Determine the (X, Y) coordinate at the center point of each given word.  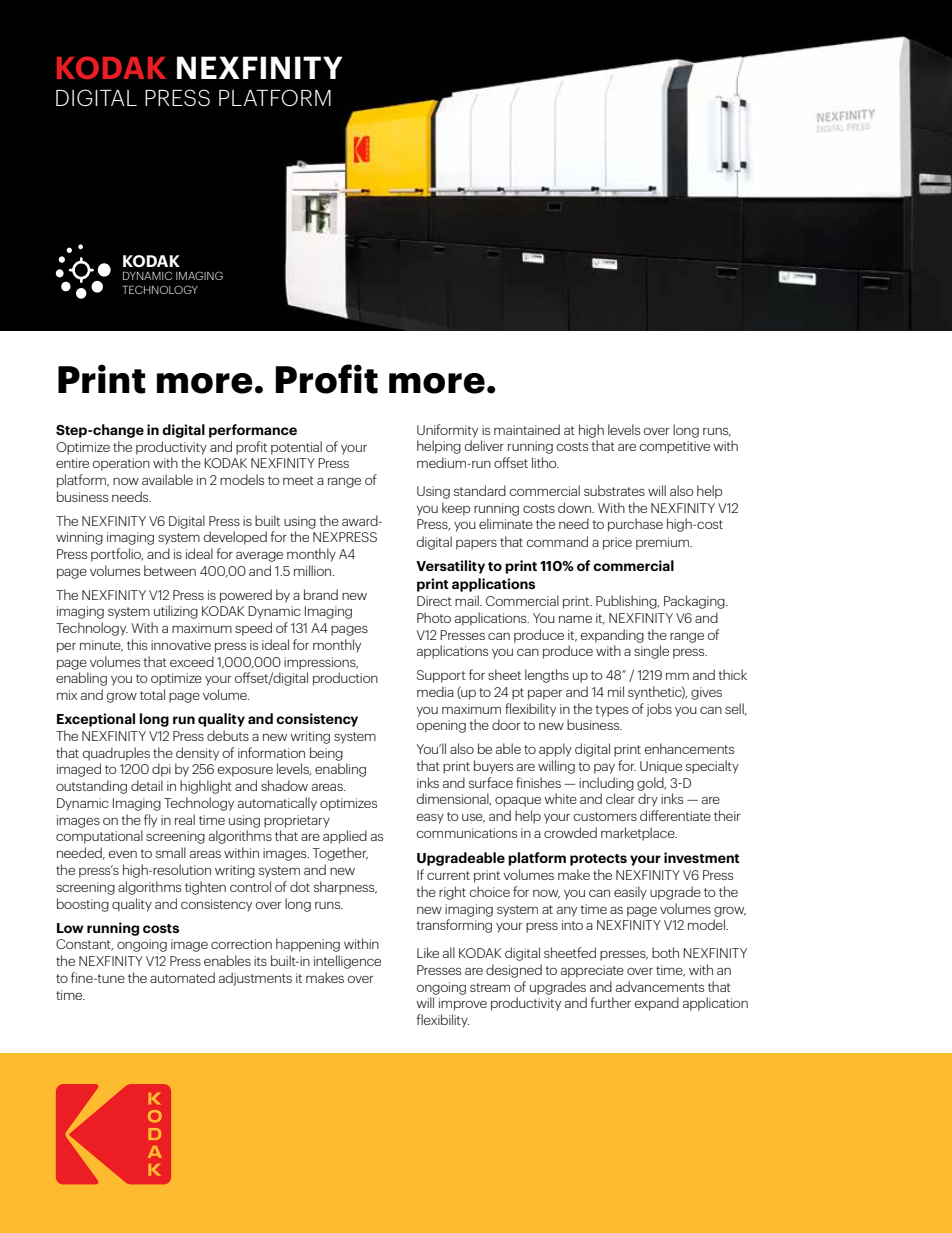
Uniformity (447, 431)
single (651, 652)
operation (121, 464)
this (137, 644)
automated (182, 977)
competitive (674, 447)
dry (648, 800)
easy (430, 818)
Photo (434, 617)
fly (150, 821)
